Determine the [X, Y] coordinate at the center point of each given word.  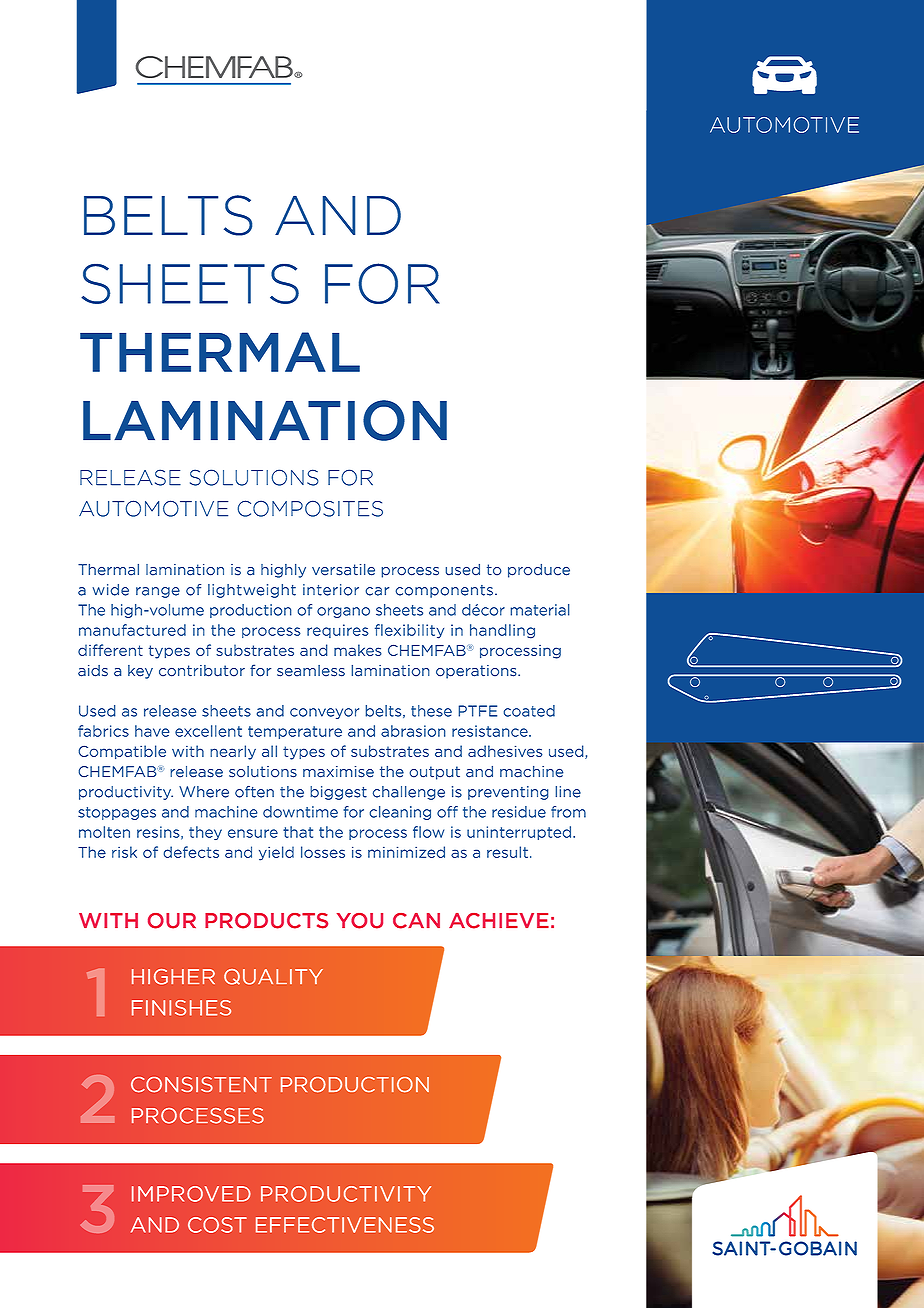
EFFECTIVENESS [345, 1225]
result [507, 852]
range [158, 592]
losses [323, 852]
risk [124, 852]
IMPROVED [191, 1194]
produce [539, 571]
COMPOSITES [310, 508]
